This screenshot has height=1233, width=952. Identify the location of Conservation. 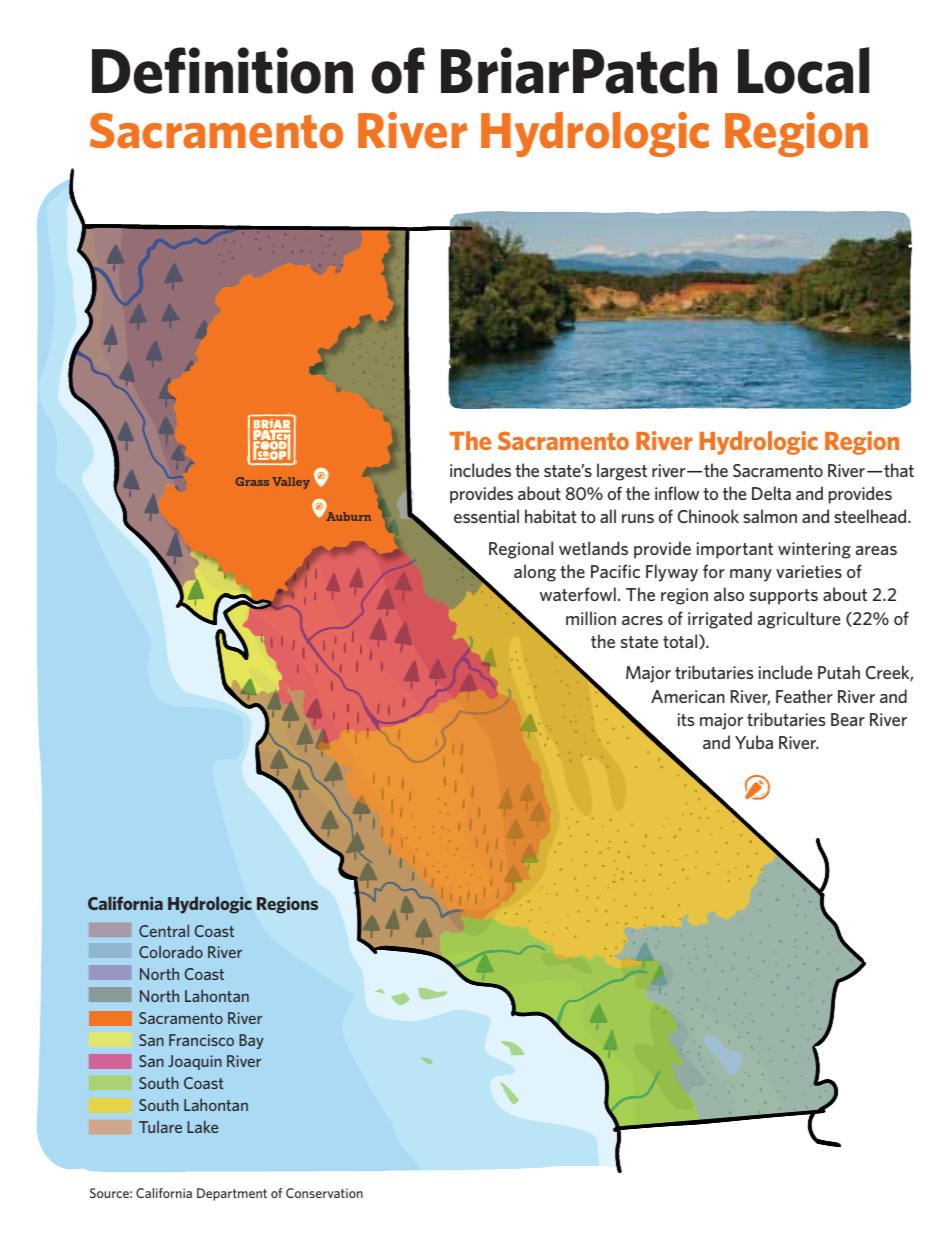
(324, 1193).
